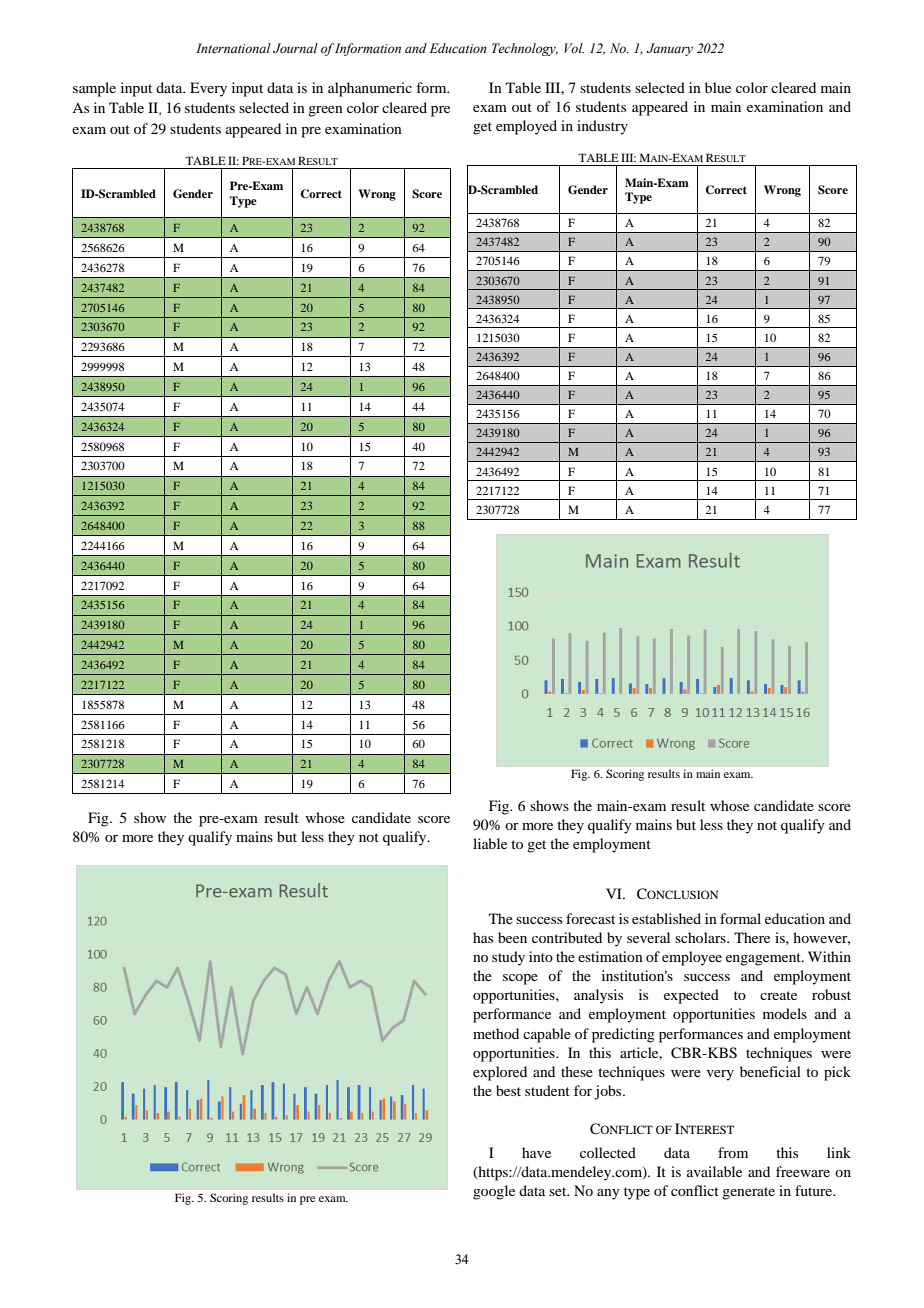 The image size is (924, 1308). Describe the element at coordinates (536, 1152) in the screenshot. I see `have` at that location.
